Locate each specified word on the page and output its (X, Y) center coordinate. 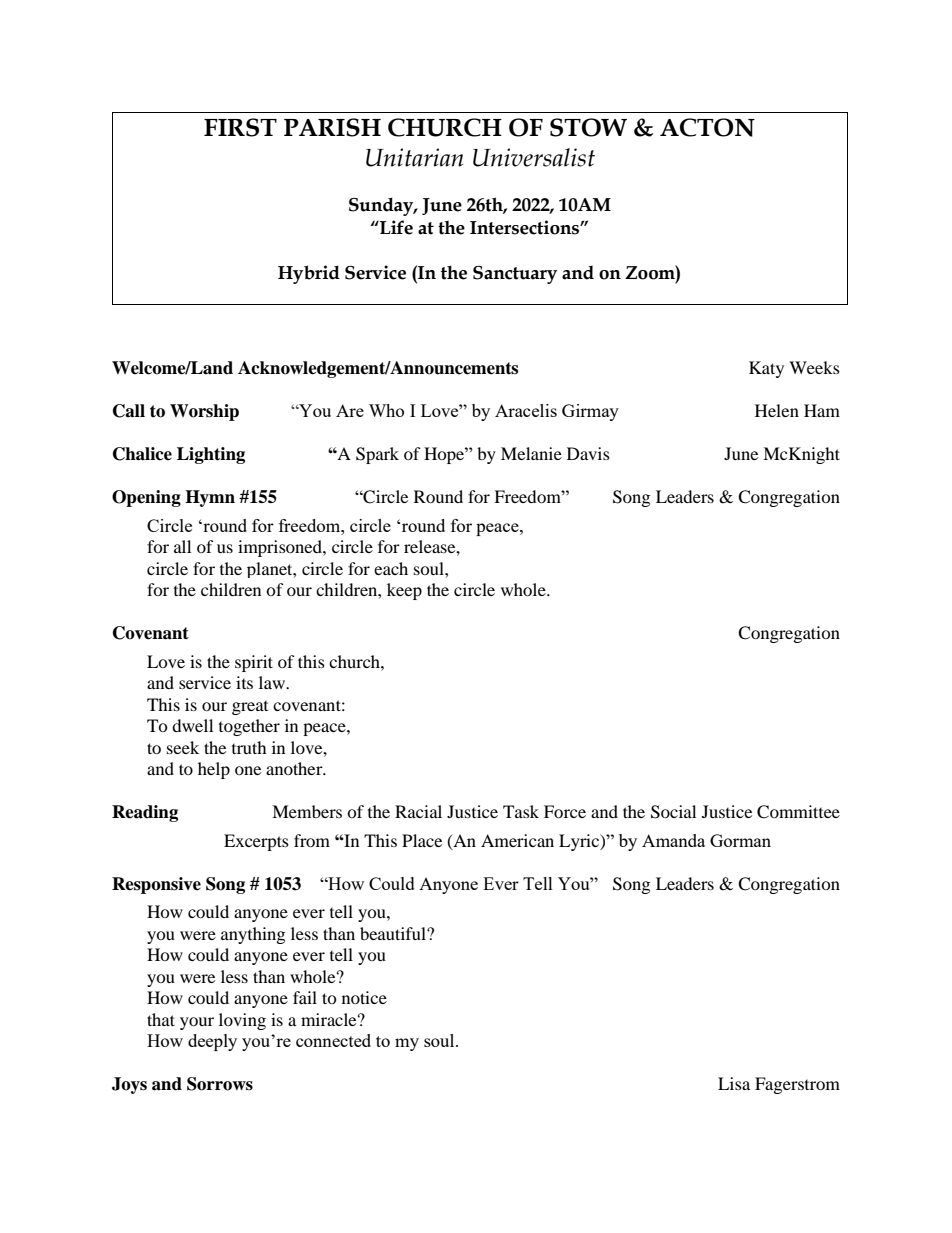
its (244, 682)
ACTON (707, 127)
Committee (798, 812)
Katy (766, 369)
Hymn (210, 498)
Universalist (534, 157)
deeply (212, 1042)
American (517, 840)
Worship (204, 412)
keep (404, 591)
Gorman (740, 840)
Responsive (156, 885)
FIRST (240, 127)
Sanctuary (515, 275)
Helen (777, 410)
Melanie (531, 453)
